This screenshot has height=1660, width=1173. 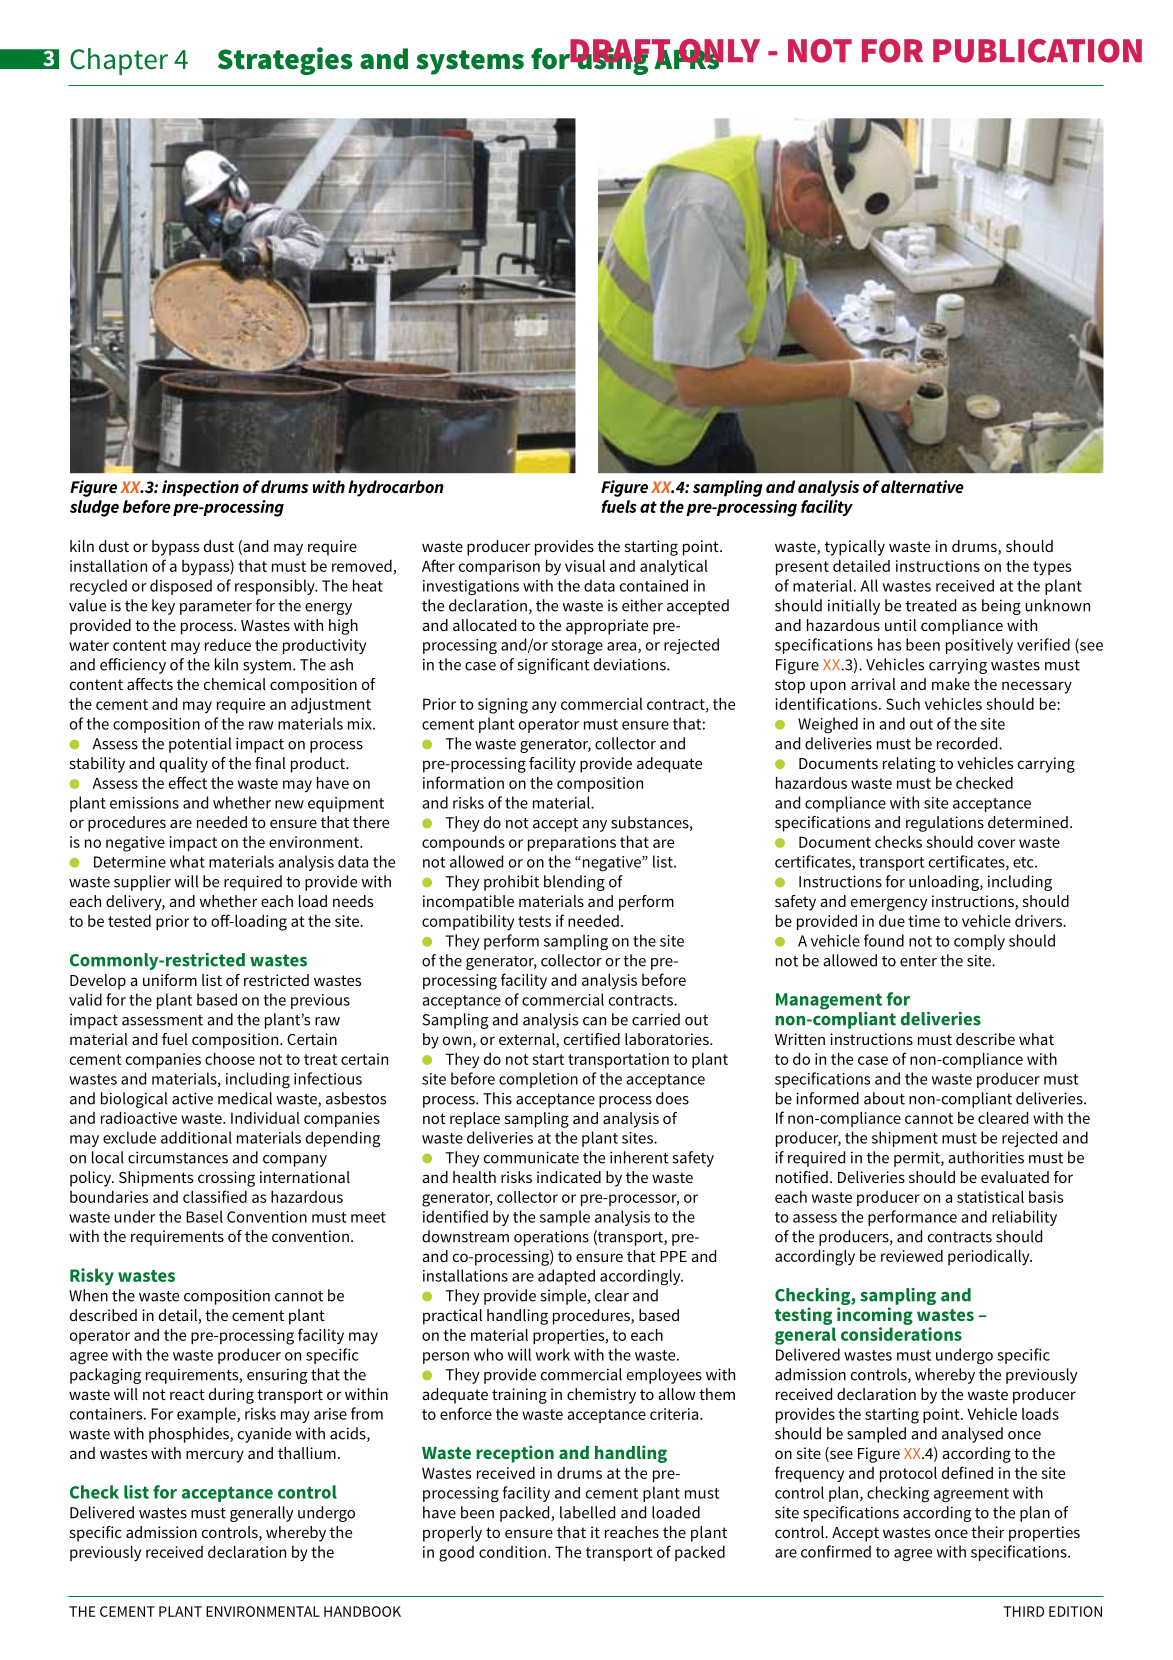 I want to click on choose, so click(x=230, y=1059).
